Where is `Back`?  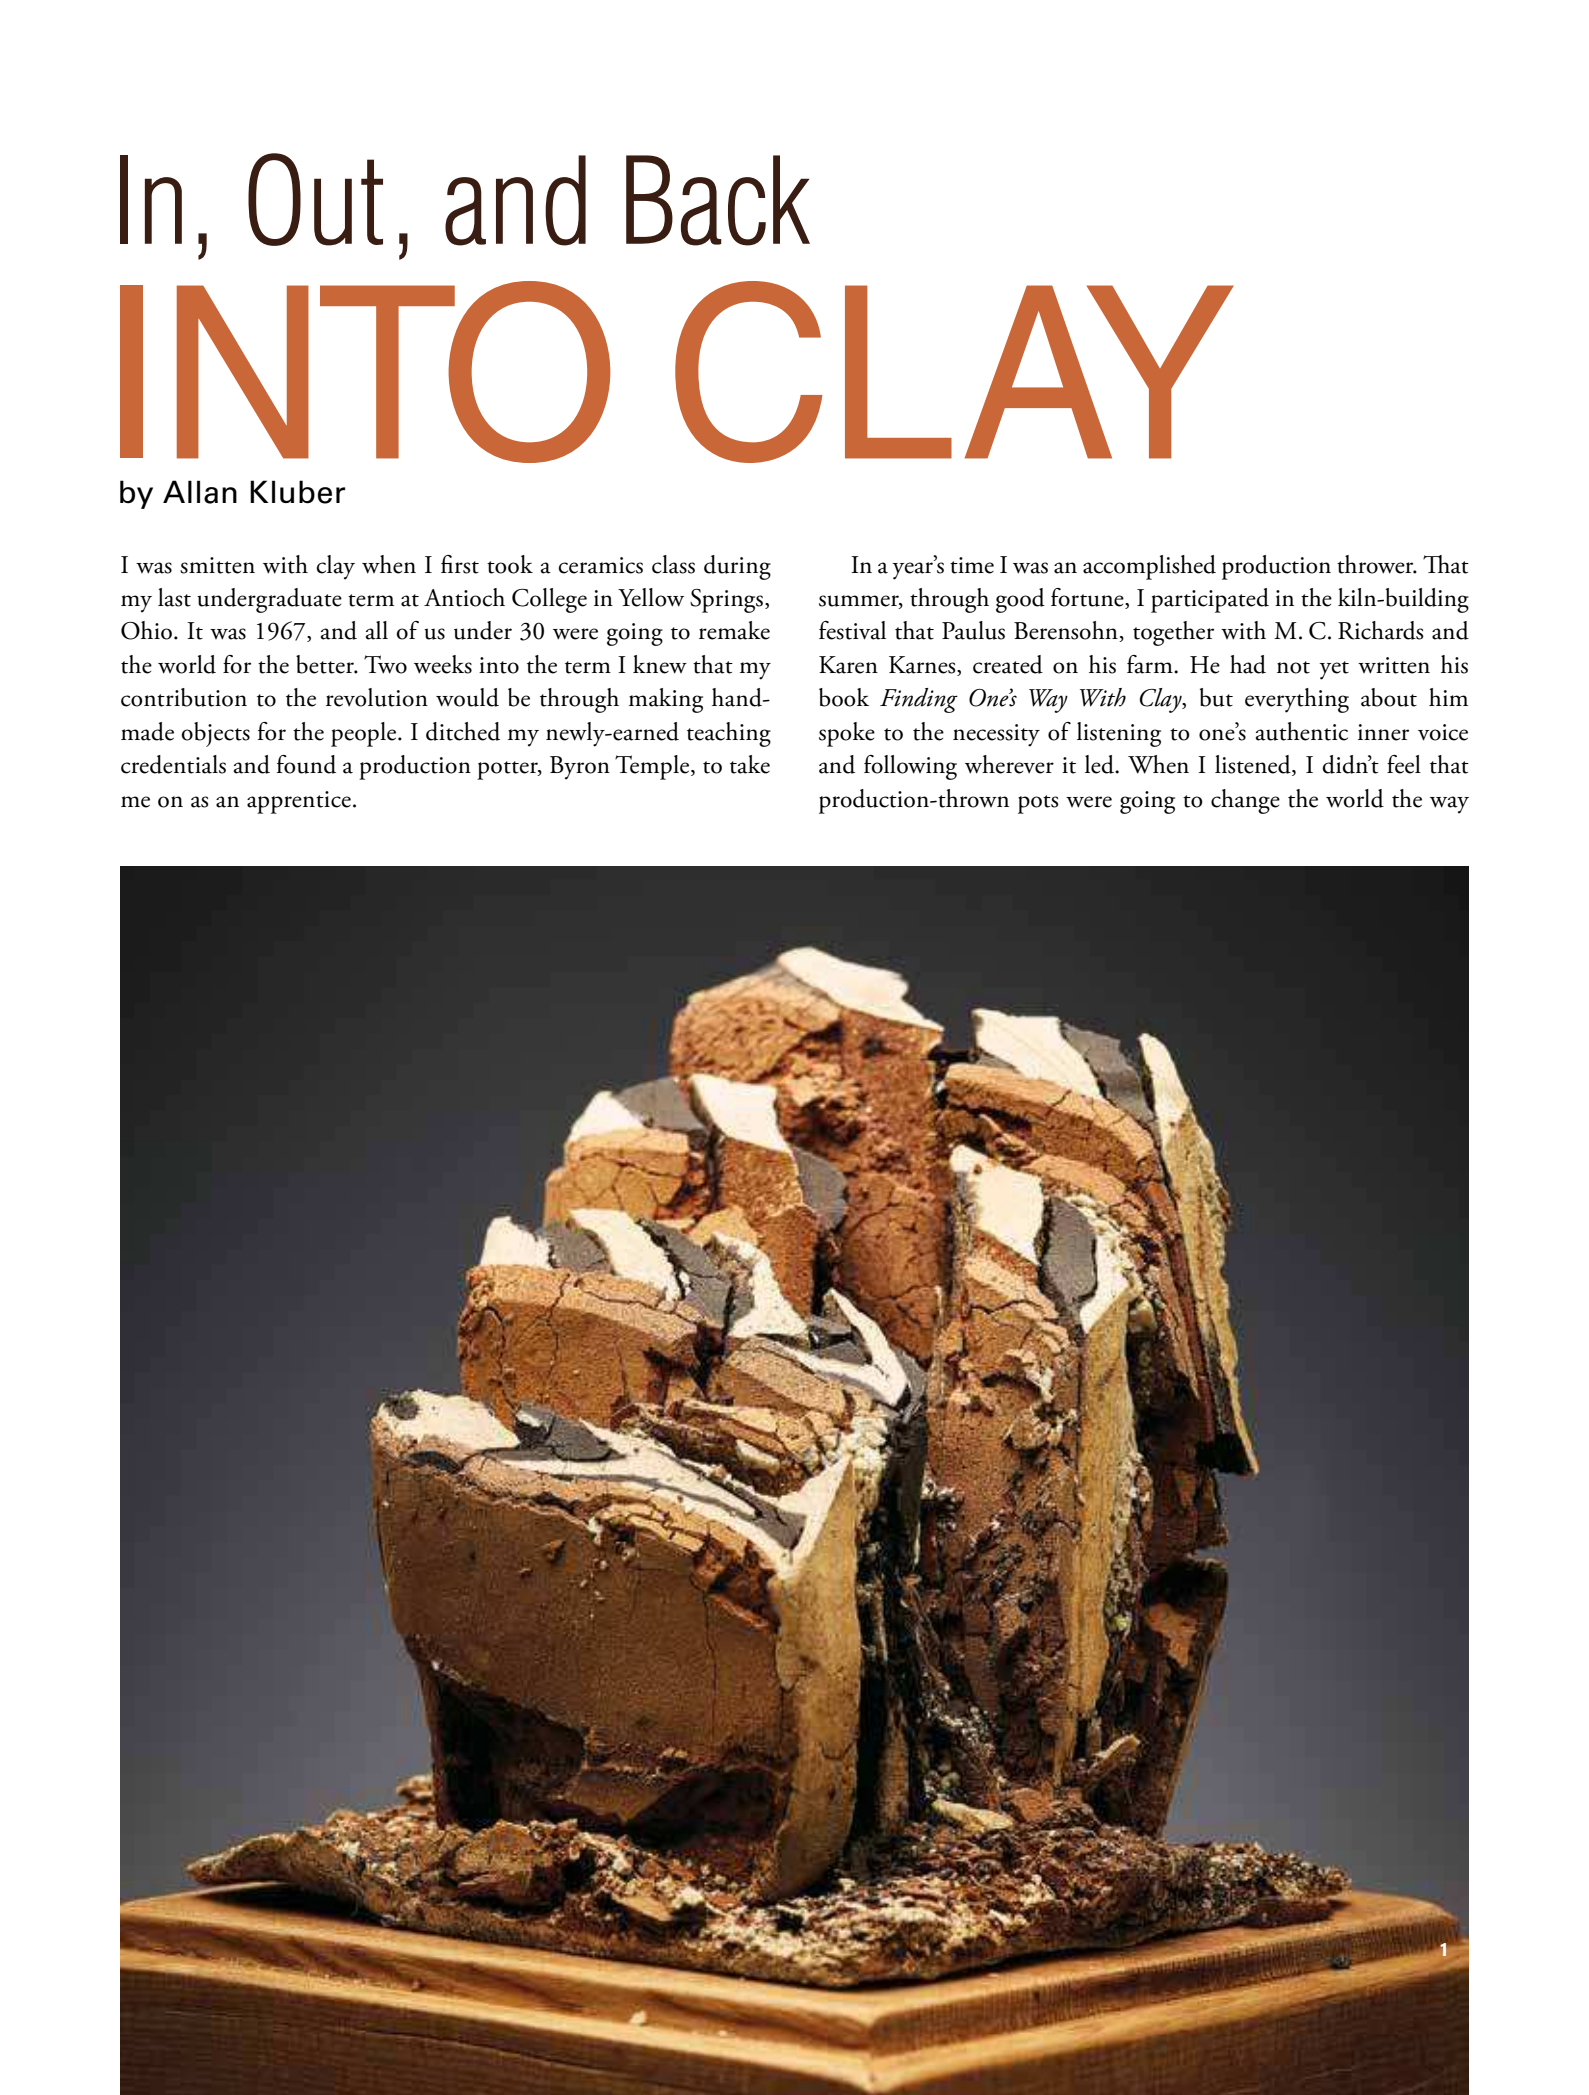
Back is located at coordinates (718, 200).
